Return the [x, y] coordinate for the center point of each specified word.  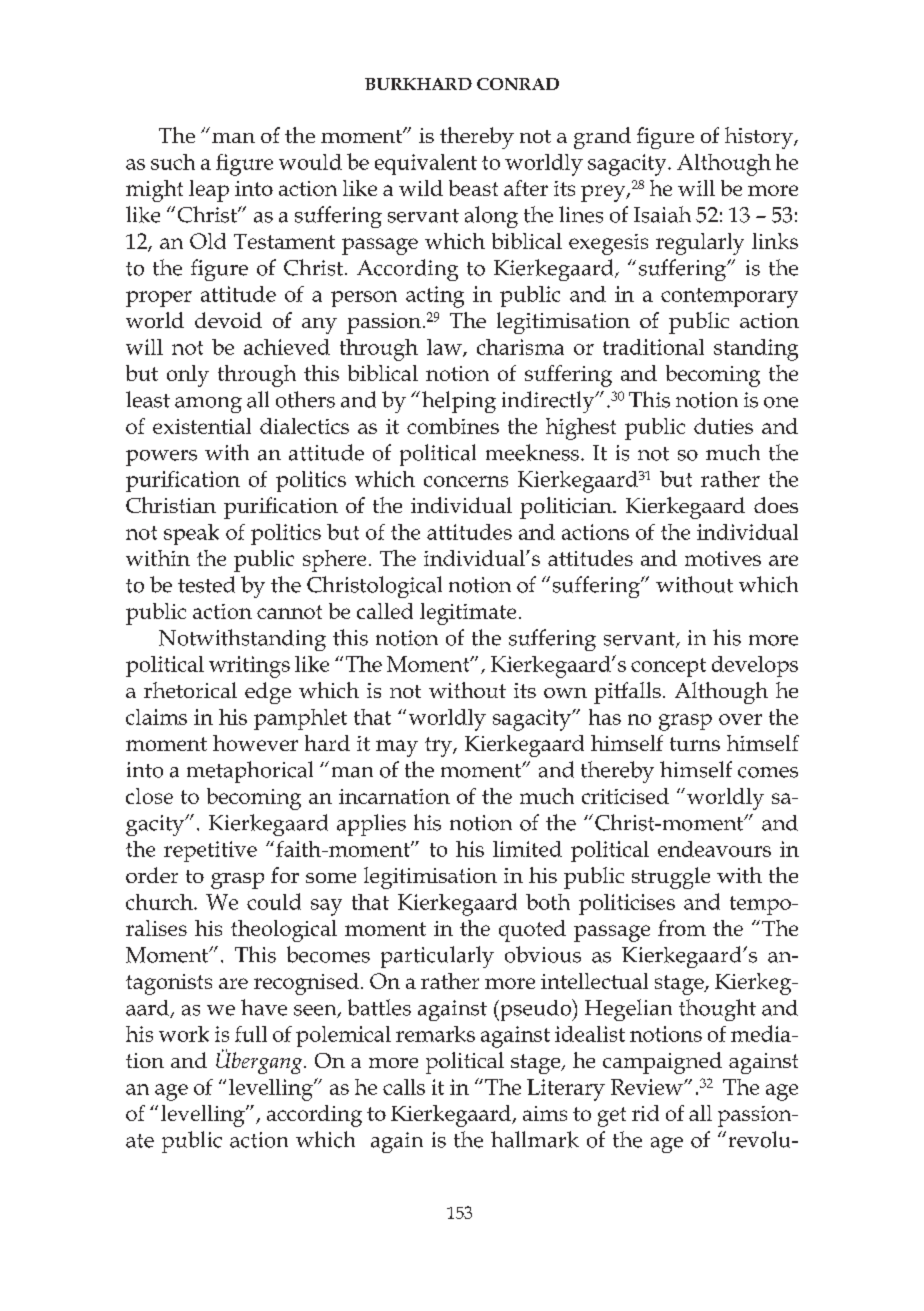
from [682, 928]
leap [209, 191]
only [188, 376]
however [255, 743]
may [397, 748]
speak [191, 534]
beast [473, 188]
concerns [466, 481]
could [274, 901]
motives [723, 558]
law [445, 348]
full [251, 1034]
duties [723, 426]
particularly [437, 957]
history [760, 138]
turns [695, 744]
